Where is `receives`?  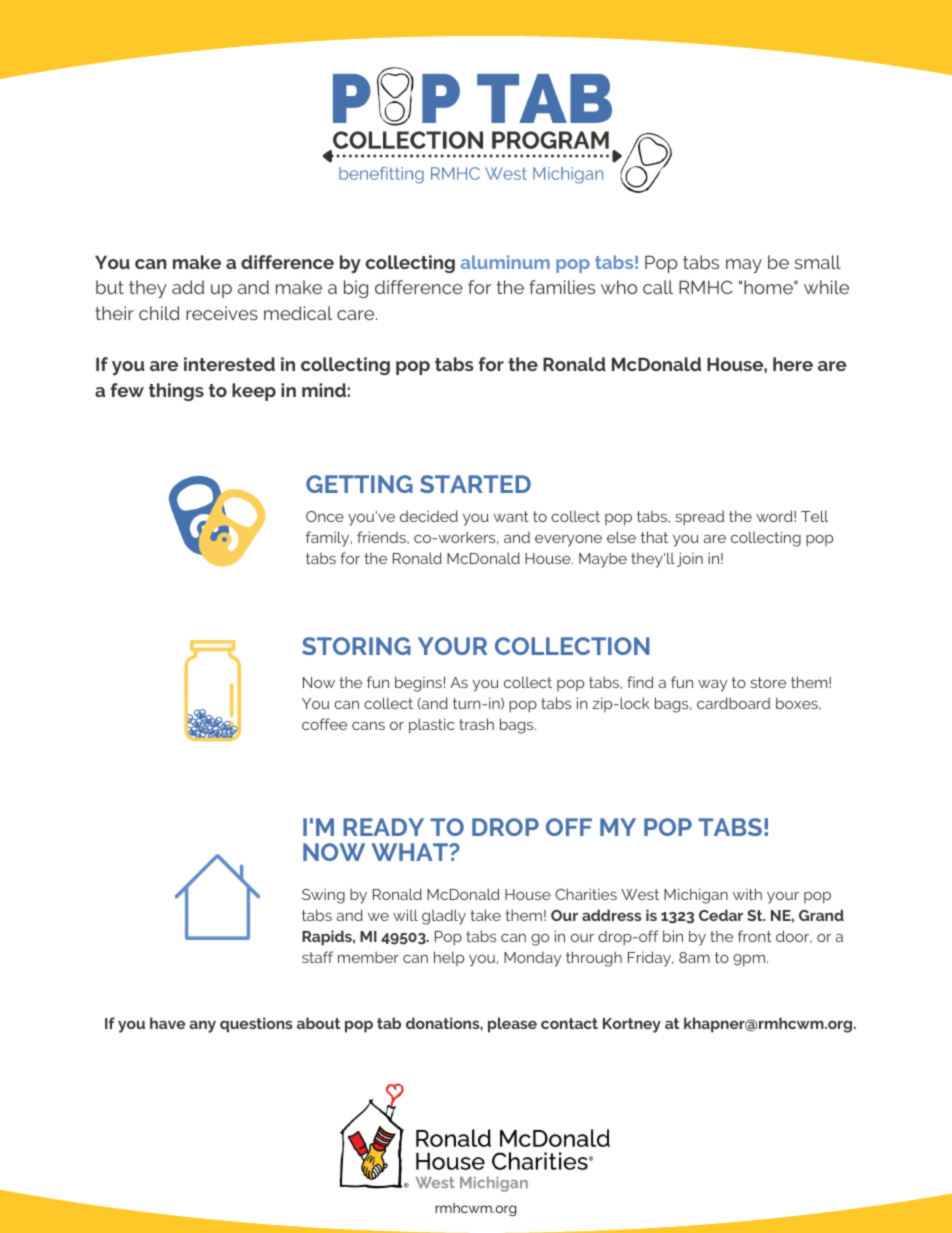 receives is located at coordinates (222, 313).
